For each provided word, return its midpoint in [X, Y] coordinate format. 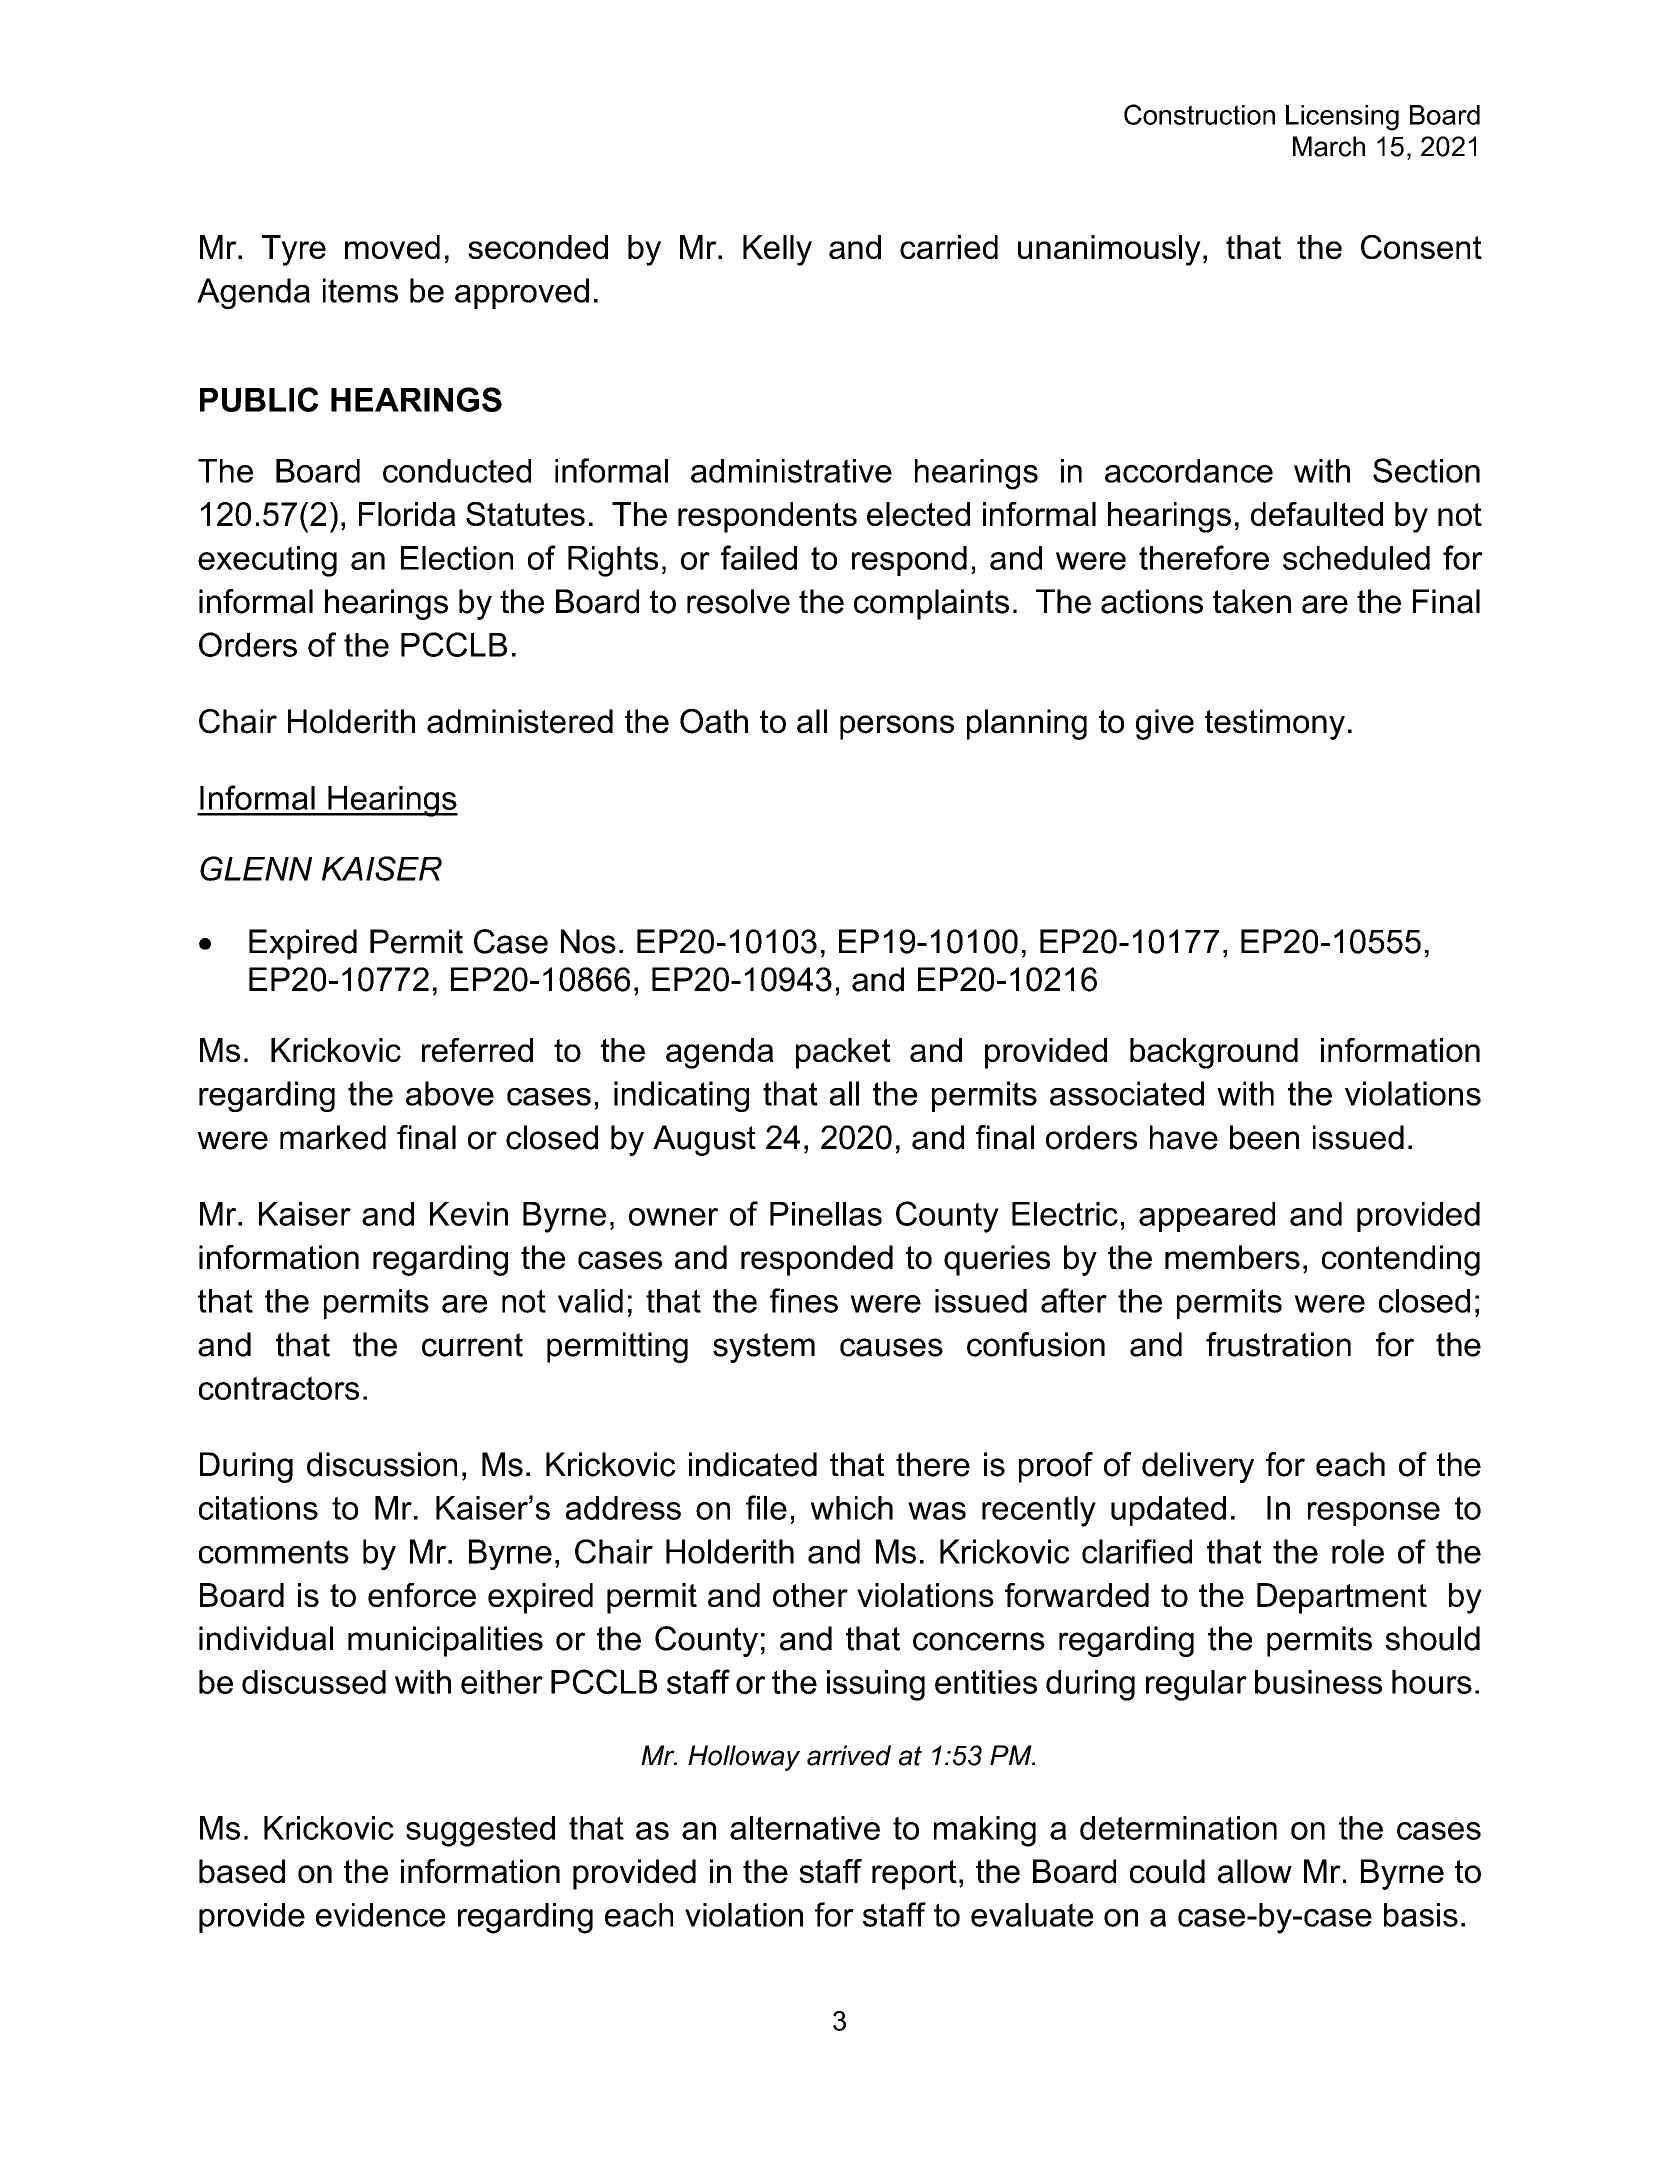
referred [477, 1050]
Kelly [777, 250]
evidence [380, 1915]
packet [843, 1053]
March [1329, 146]
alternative [805, 1828]
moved [392, 247]
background [1214, 1053]
